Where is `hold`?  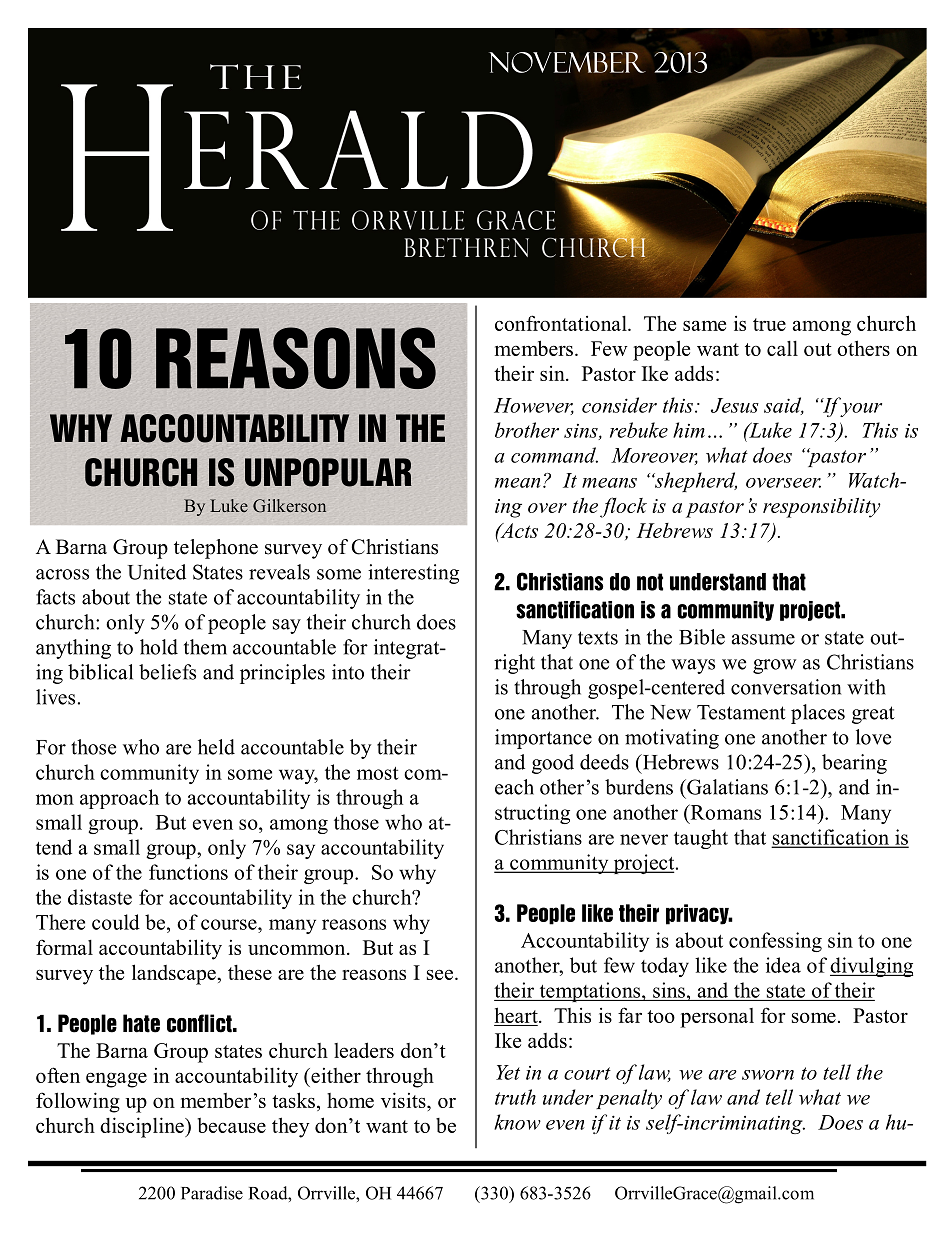 hold is located at coordinates (159, 647).
